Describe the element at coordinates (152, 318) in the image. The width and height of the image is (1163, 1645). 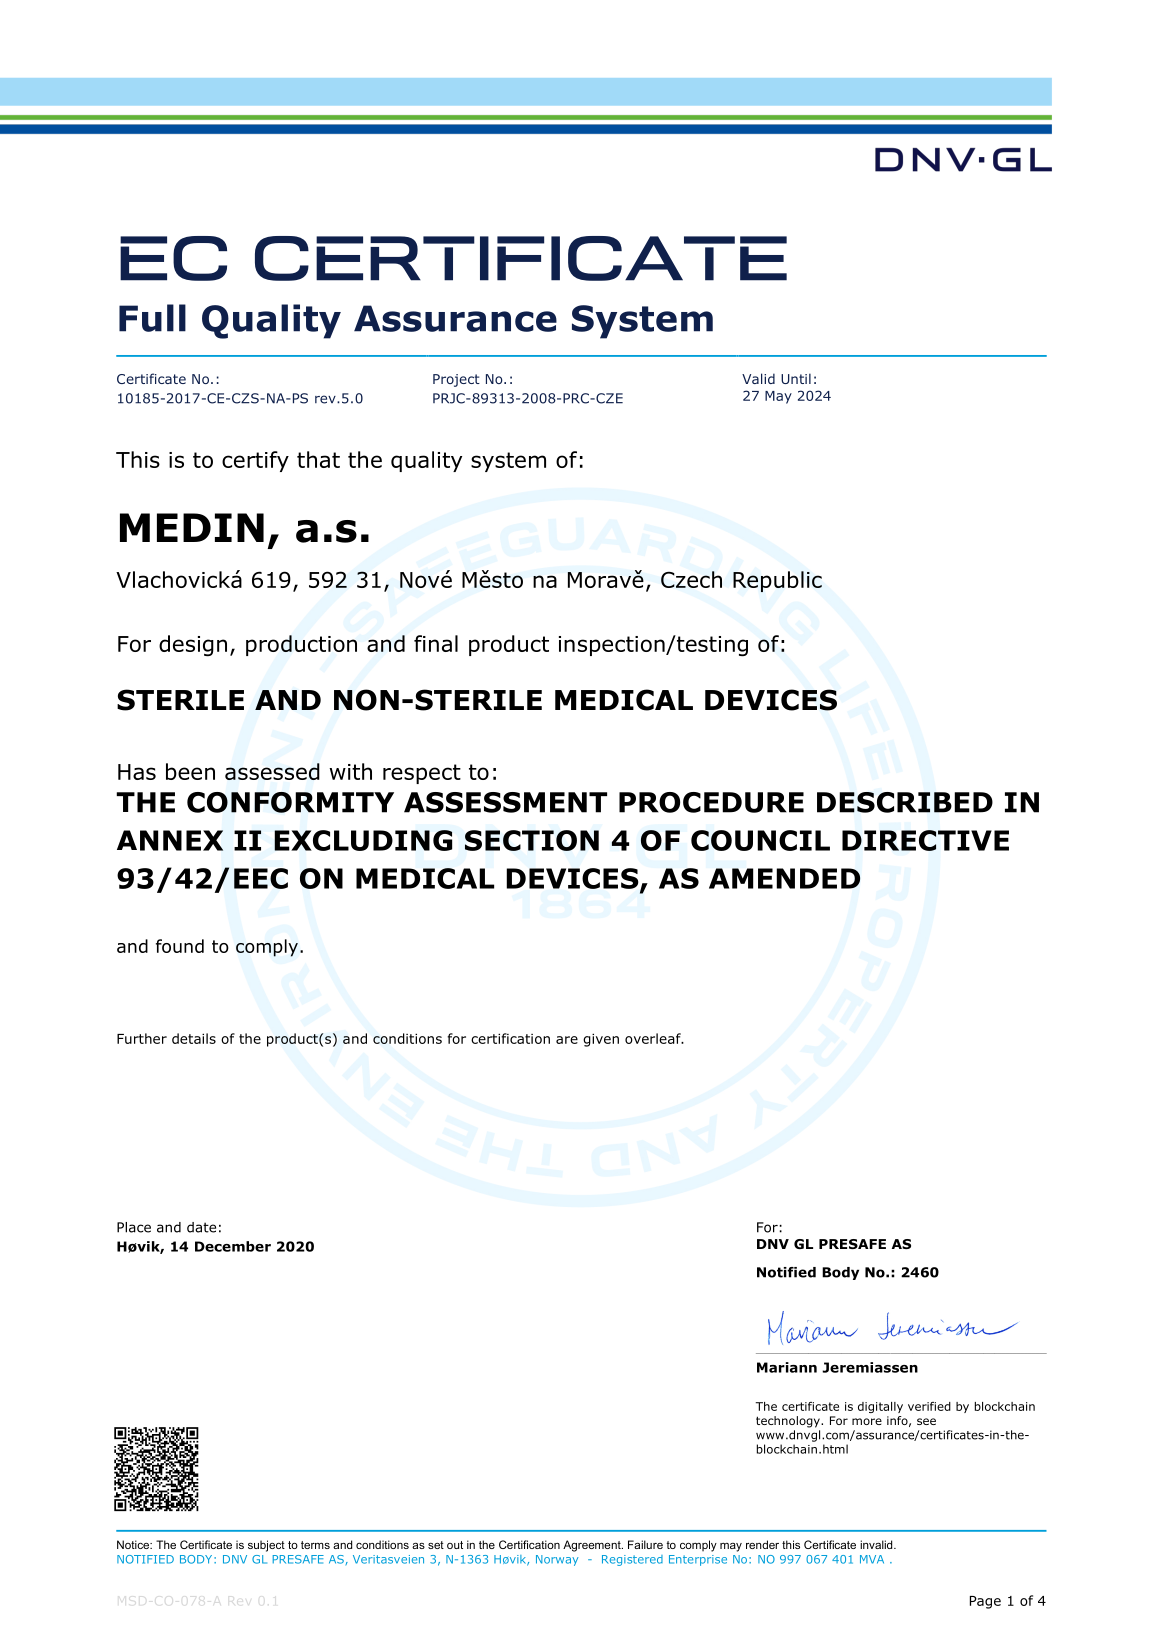
I see `Full` at that location.
